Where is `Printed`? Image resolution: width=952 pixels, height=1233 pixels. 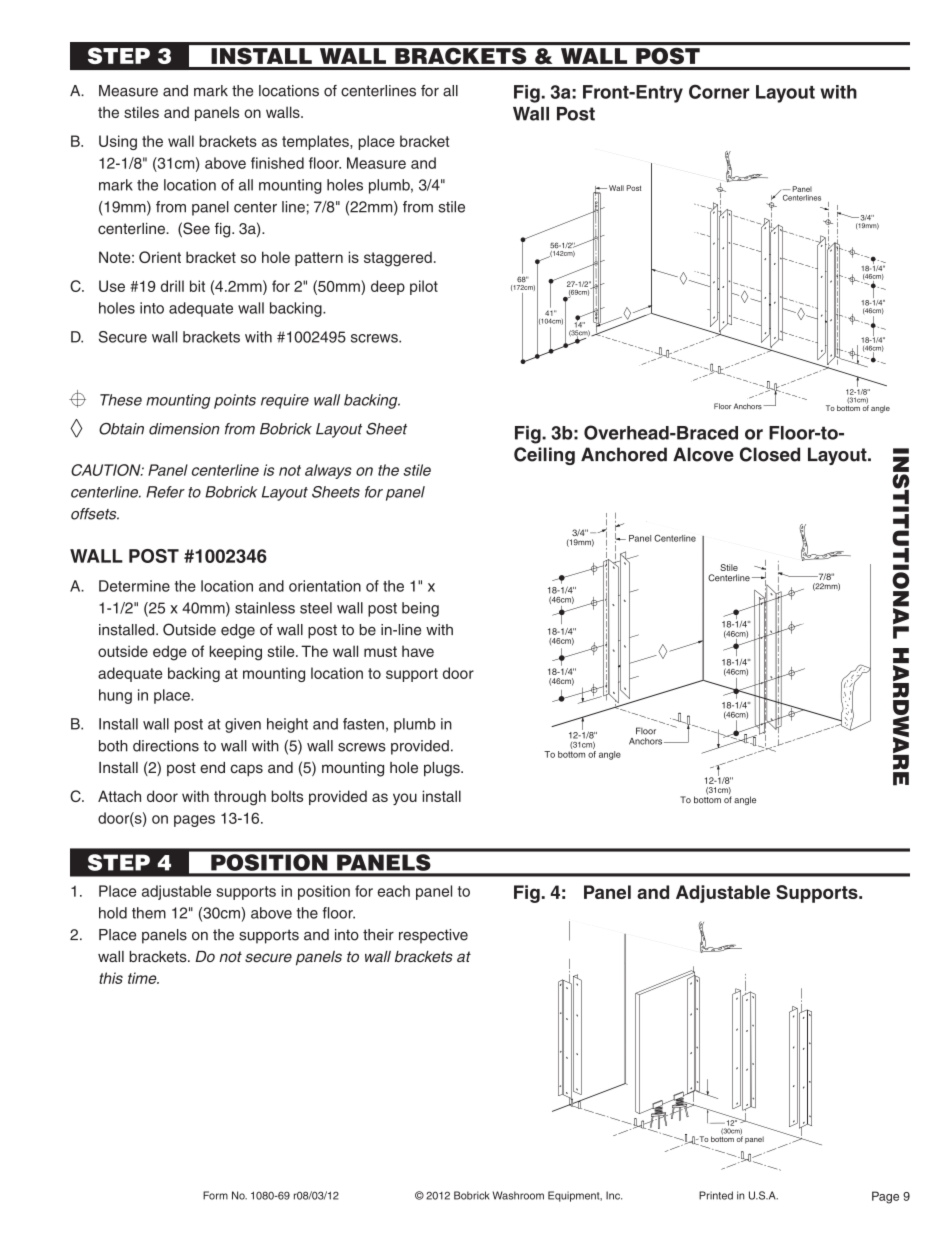
Printed is located at coordinates (716, 1195).
